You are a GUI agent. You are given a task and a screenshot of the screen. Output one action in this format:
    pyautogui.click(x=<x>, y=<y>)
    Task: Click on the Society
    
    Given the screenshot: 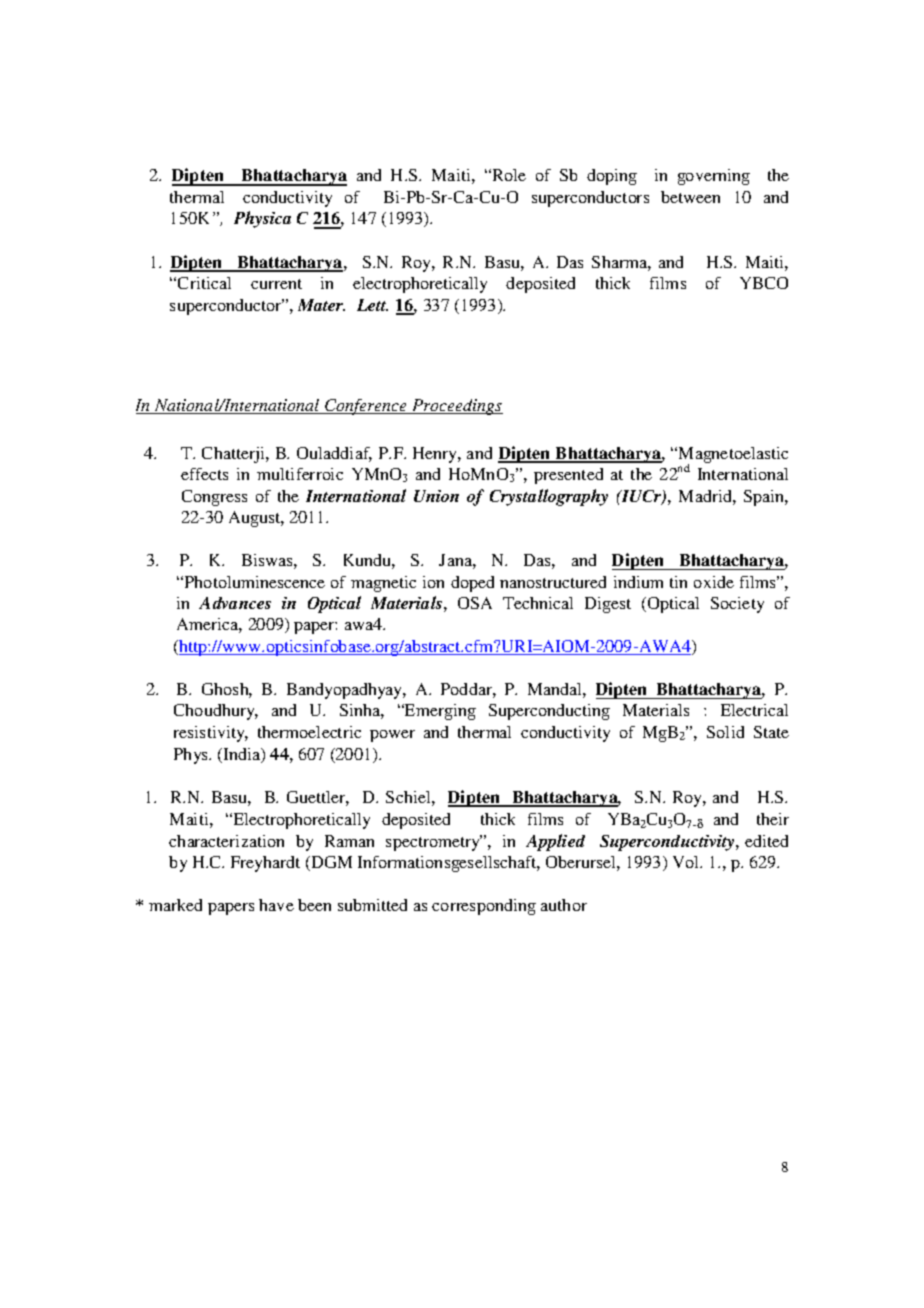 What is the action you would take?
    pyautogui.click(x=737, y=605)
